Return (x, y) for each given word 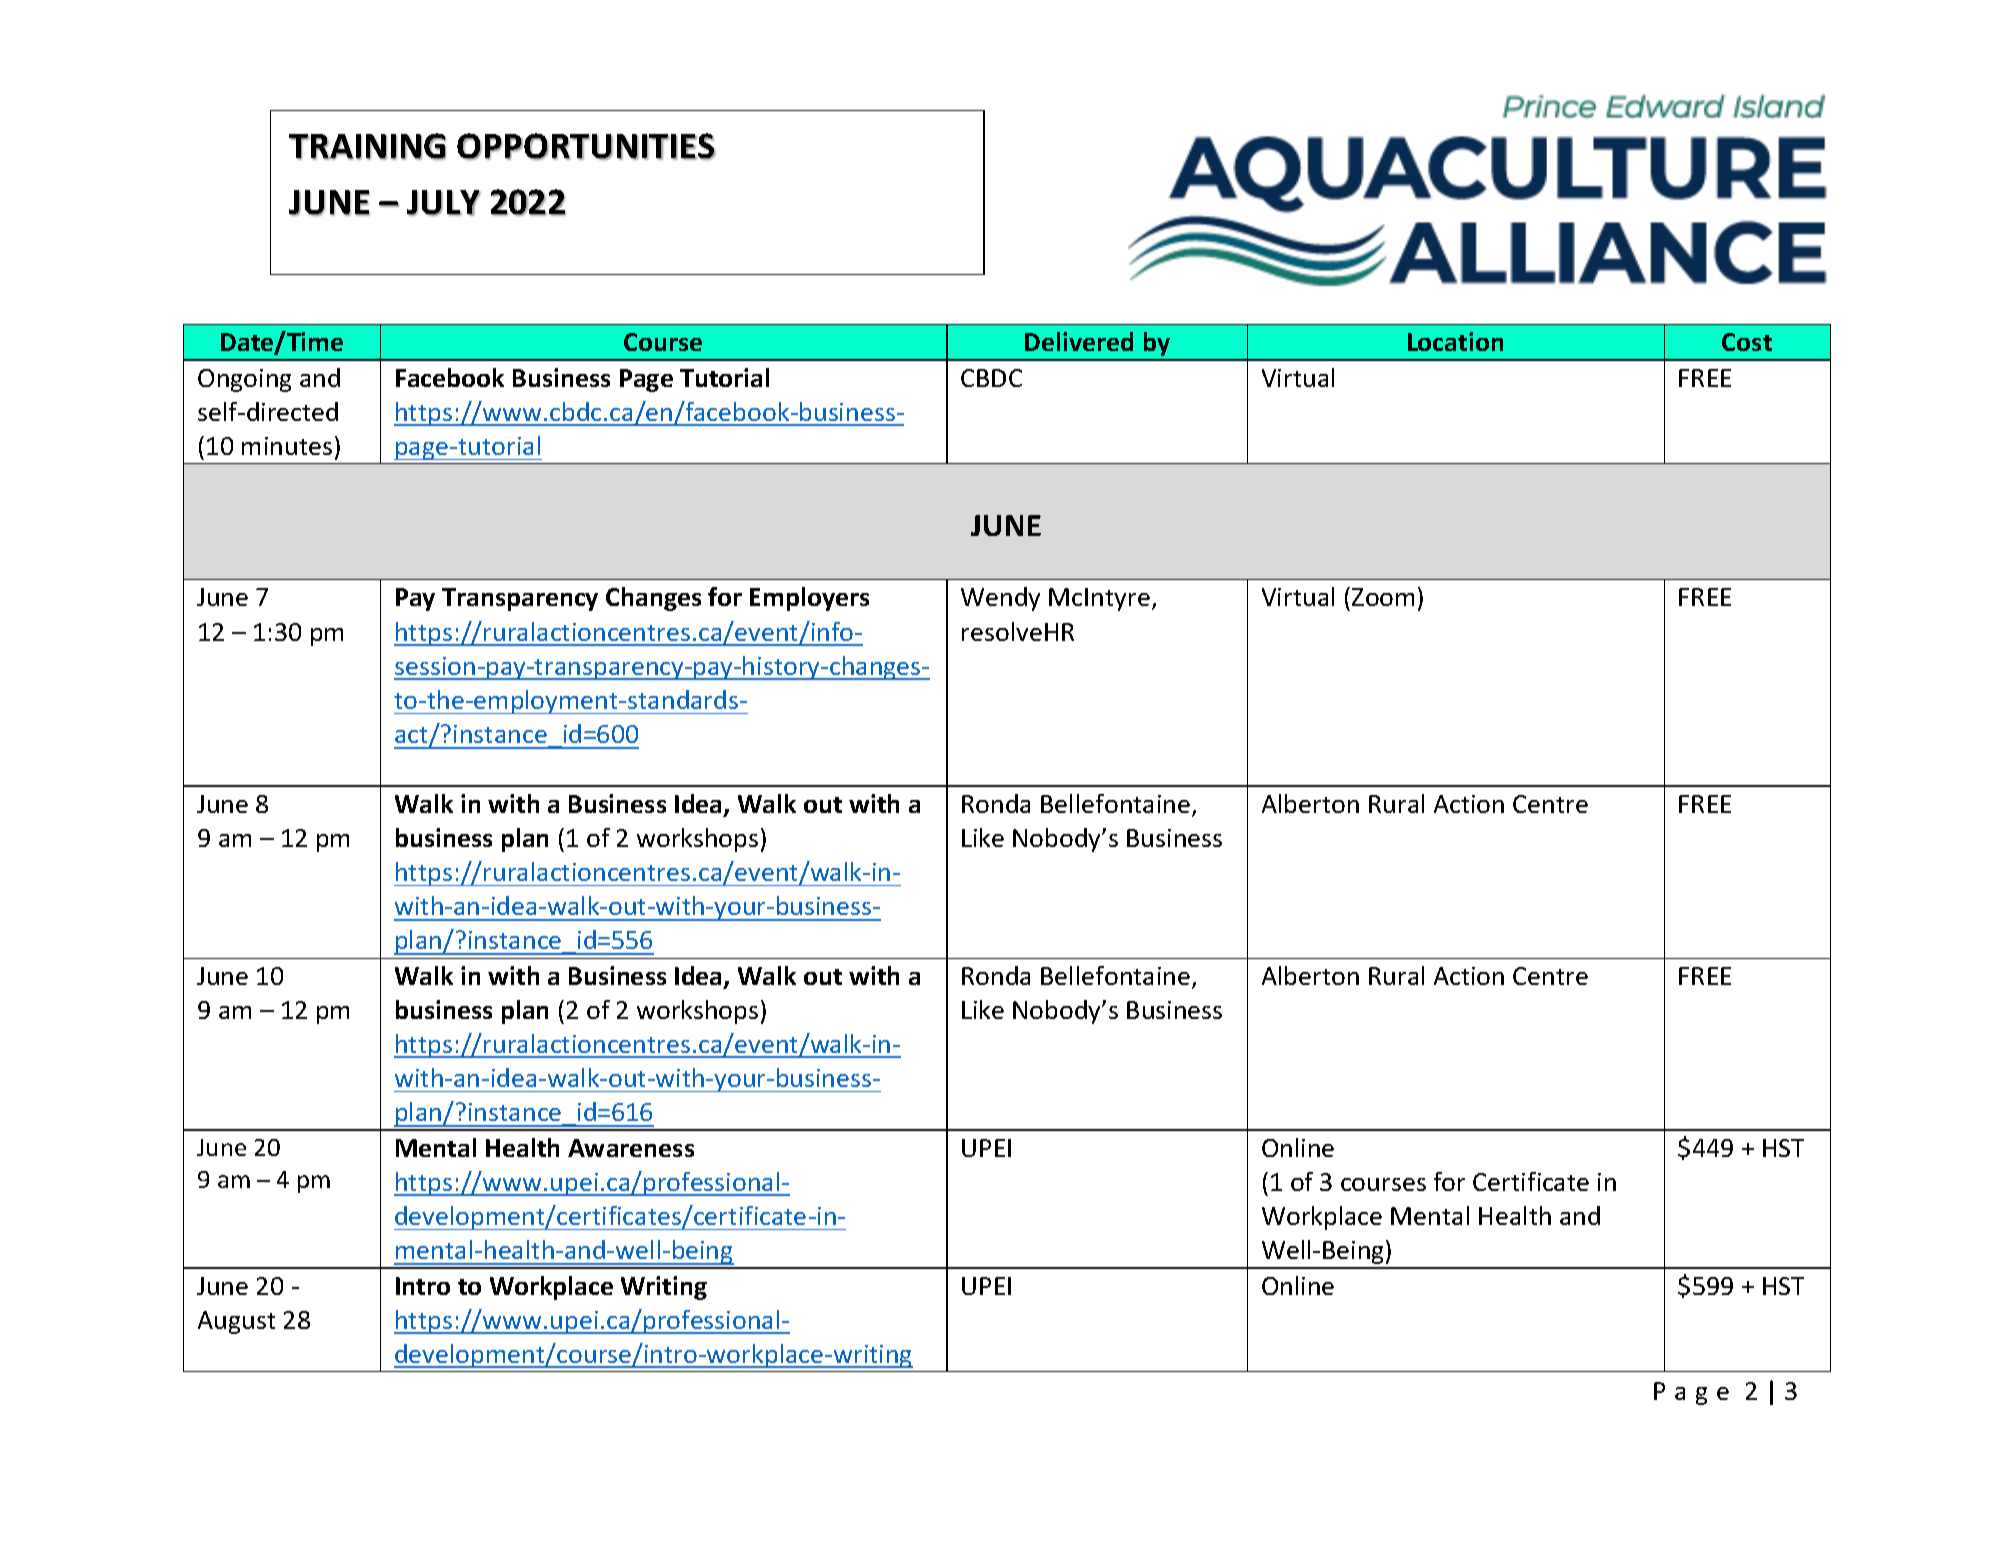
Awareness (631, 1148)
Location (1455, 341)
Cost (1747, 342)
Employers (809, 599)
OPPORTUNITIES (586, 146)
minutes (287, 446)
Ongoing (244, 380)
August (236, 1322)
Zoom (1383, 597)
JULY (444, 203)
